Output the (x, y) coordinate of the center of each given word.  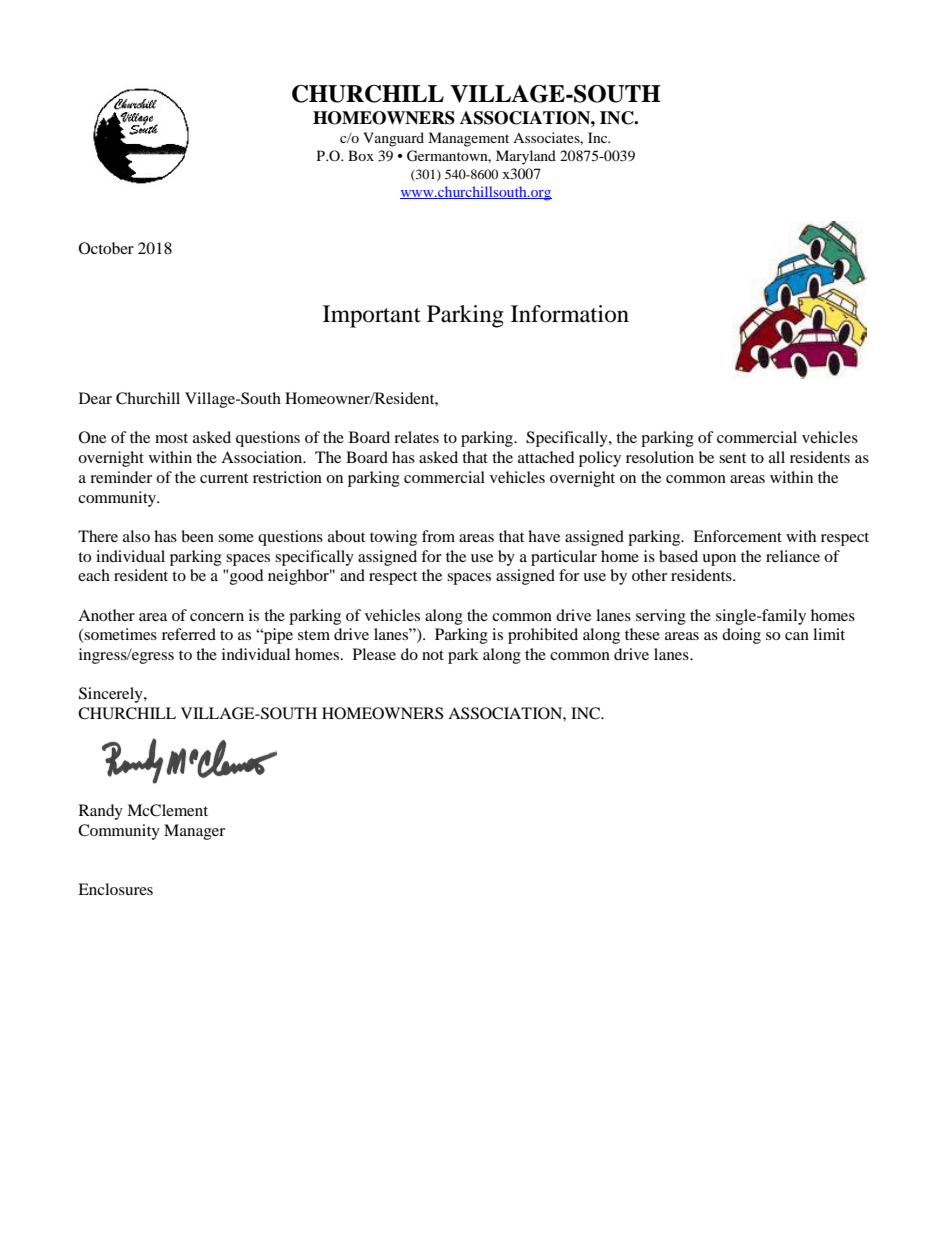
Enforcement (737, 536)
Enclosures (115, 889)
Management (468, 139)
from (438, 536)
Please (374, 654)
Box (361, 155)
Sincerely (112, 695)
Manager (194, 832)
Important (372, 316)
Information (570, 314)
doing (741, 636)
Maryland (526, 157)
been (197, 536)
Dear (95, 398)
